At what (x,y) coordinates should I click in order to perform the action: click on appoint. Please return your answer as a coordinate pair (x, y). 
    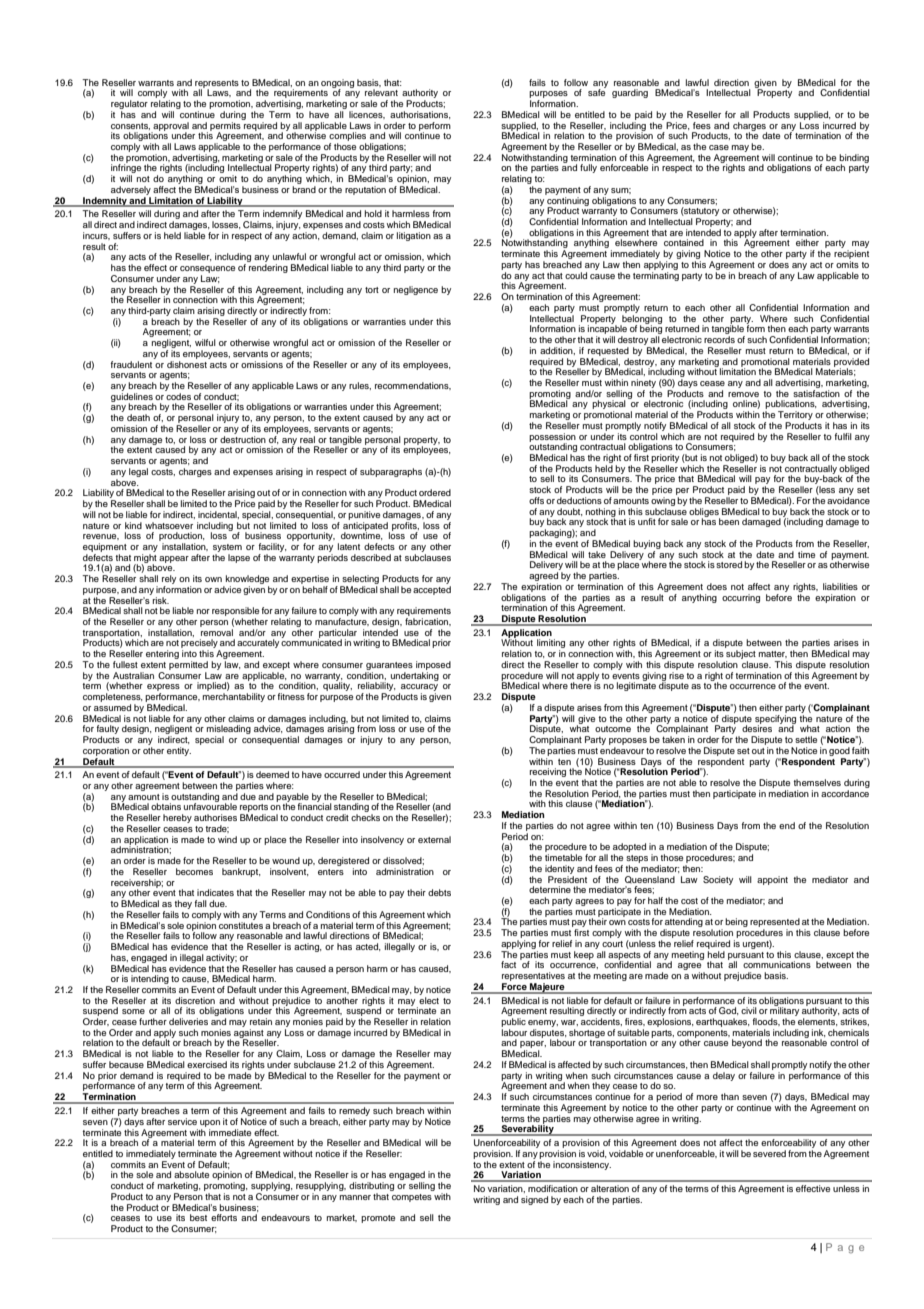
    Looking at the image, I should click on (772, 880).
